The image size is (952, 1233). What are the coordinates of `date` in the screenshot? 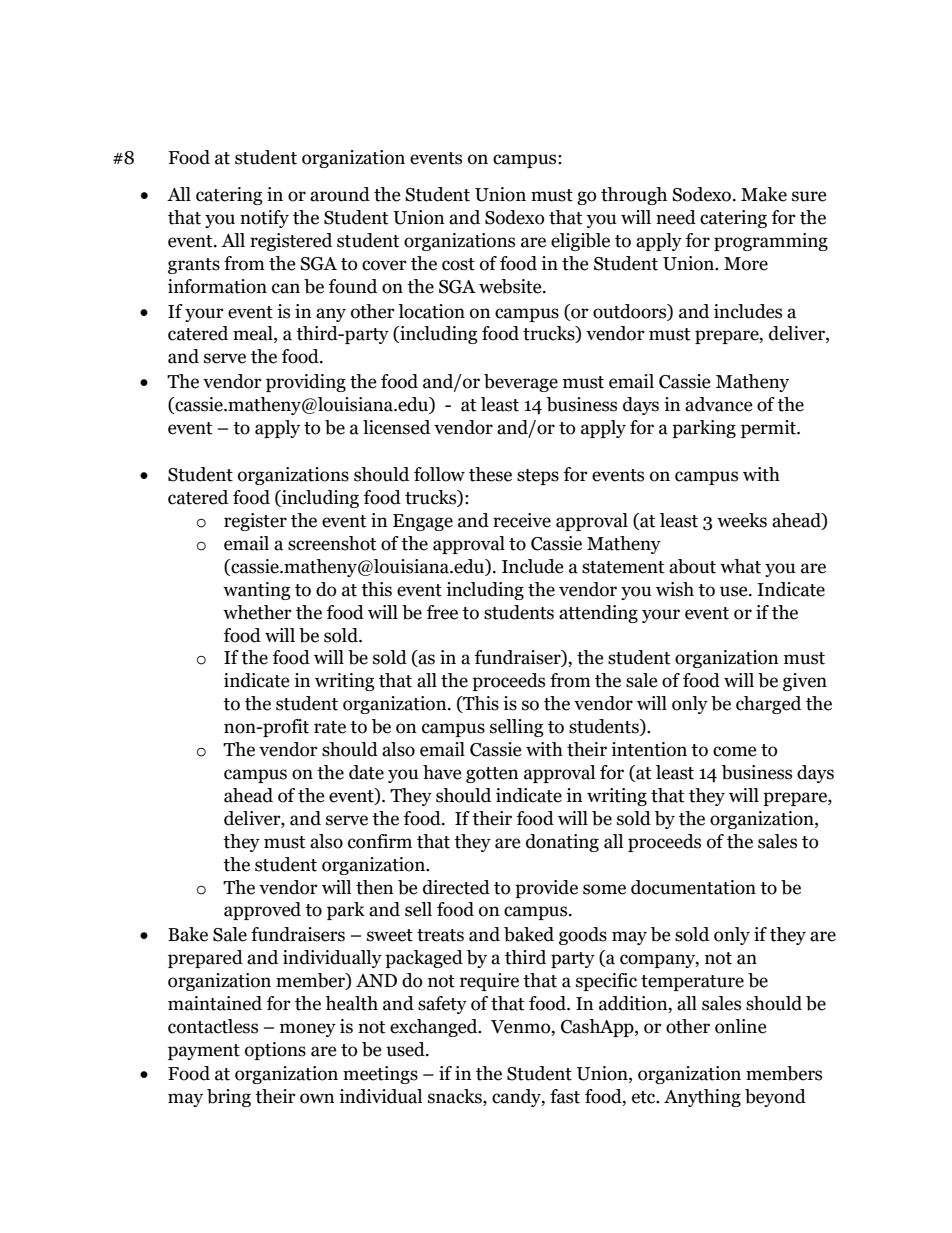 It's located at (366, 772).
